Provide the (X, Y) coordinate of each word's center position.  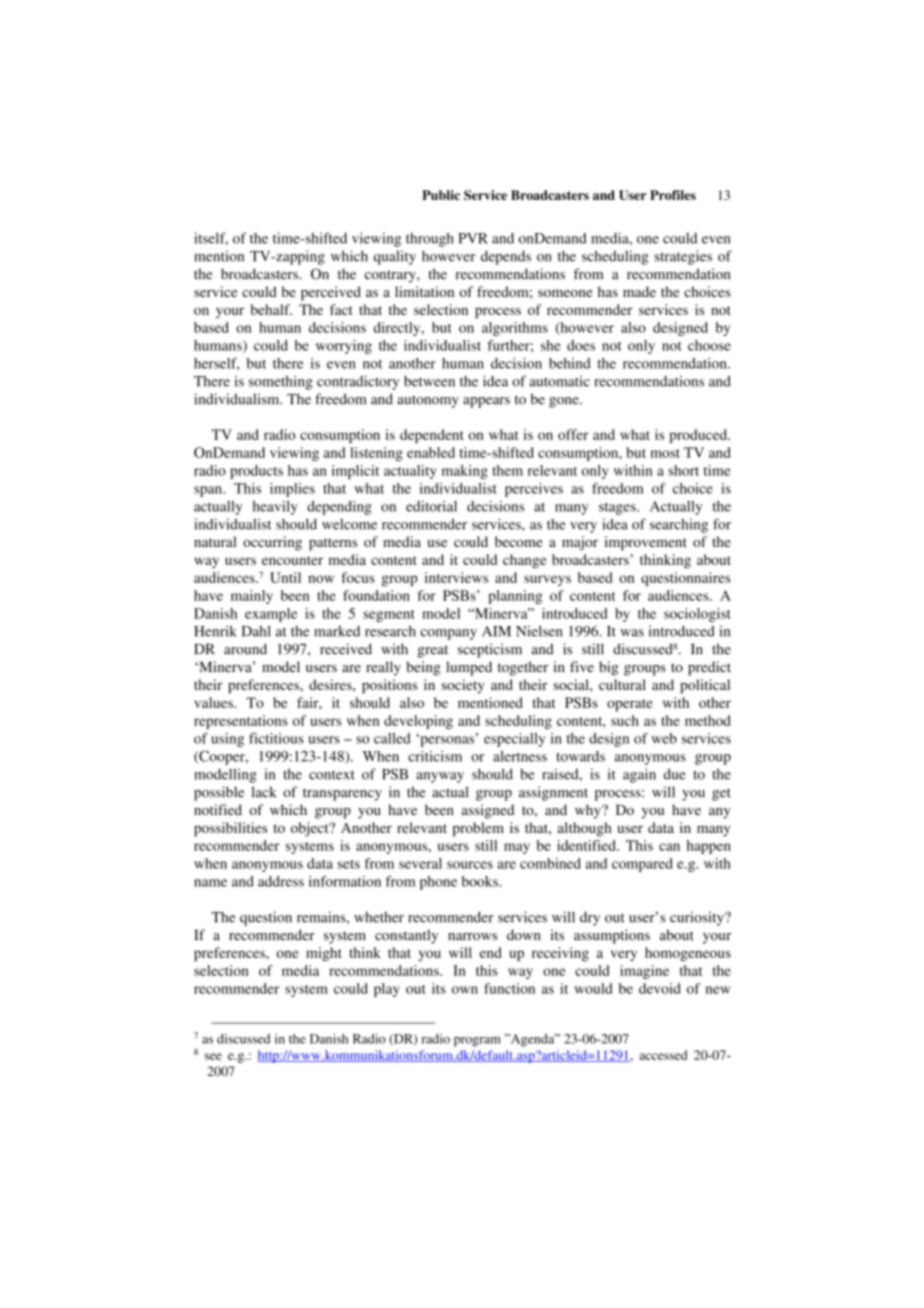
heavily (275, 508)
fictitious (276, 738)
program (477, 1042)
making (465, 472)
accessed (663, 1055)
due (675, 774)
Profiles (673, 195)
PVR (473, 238)
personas (447, 740)
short (684, 470)
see (213, 1056)
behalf (271, 309)
